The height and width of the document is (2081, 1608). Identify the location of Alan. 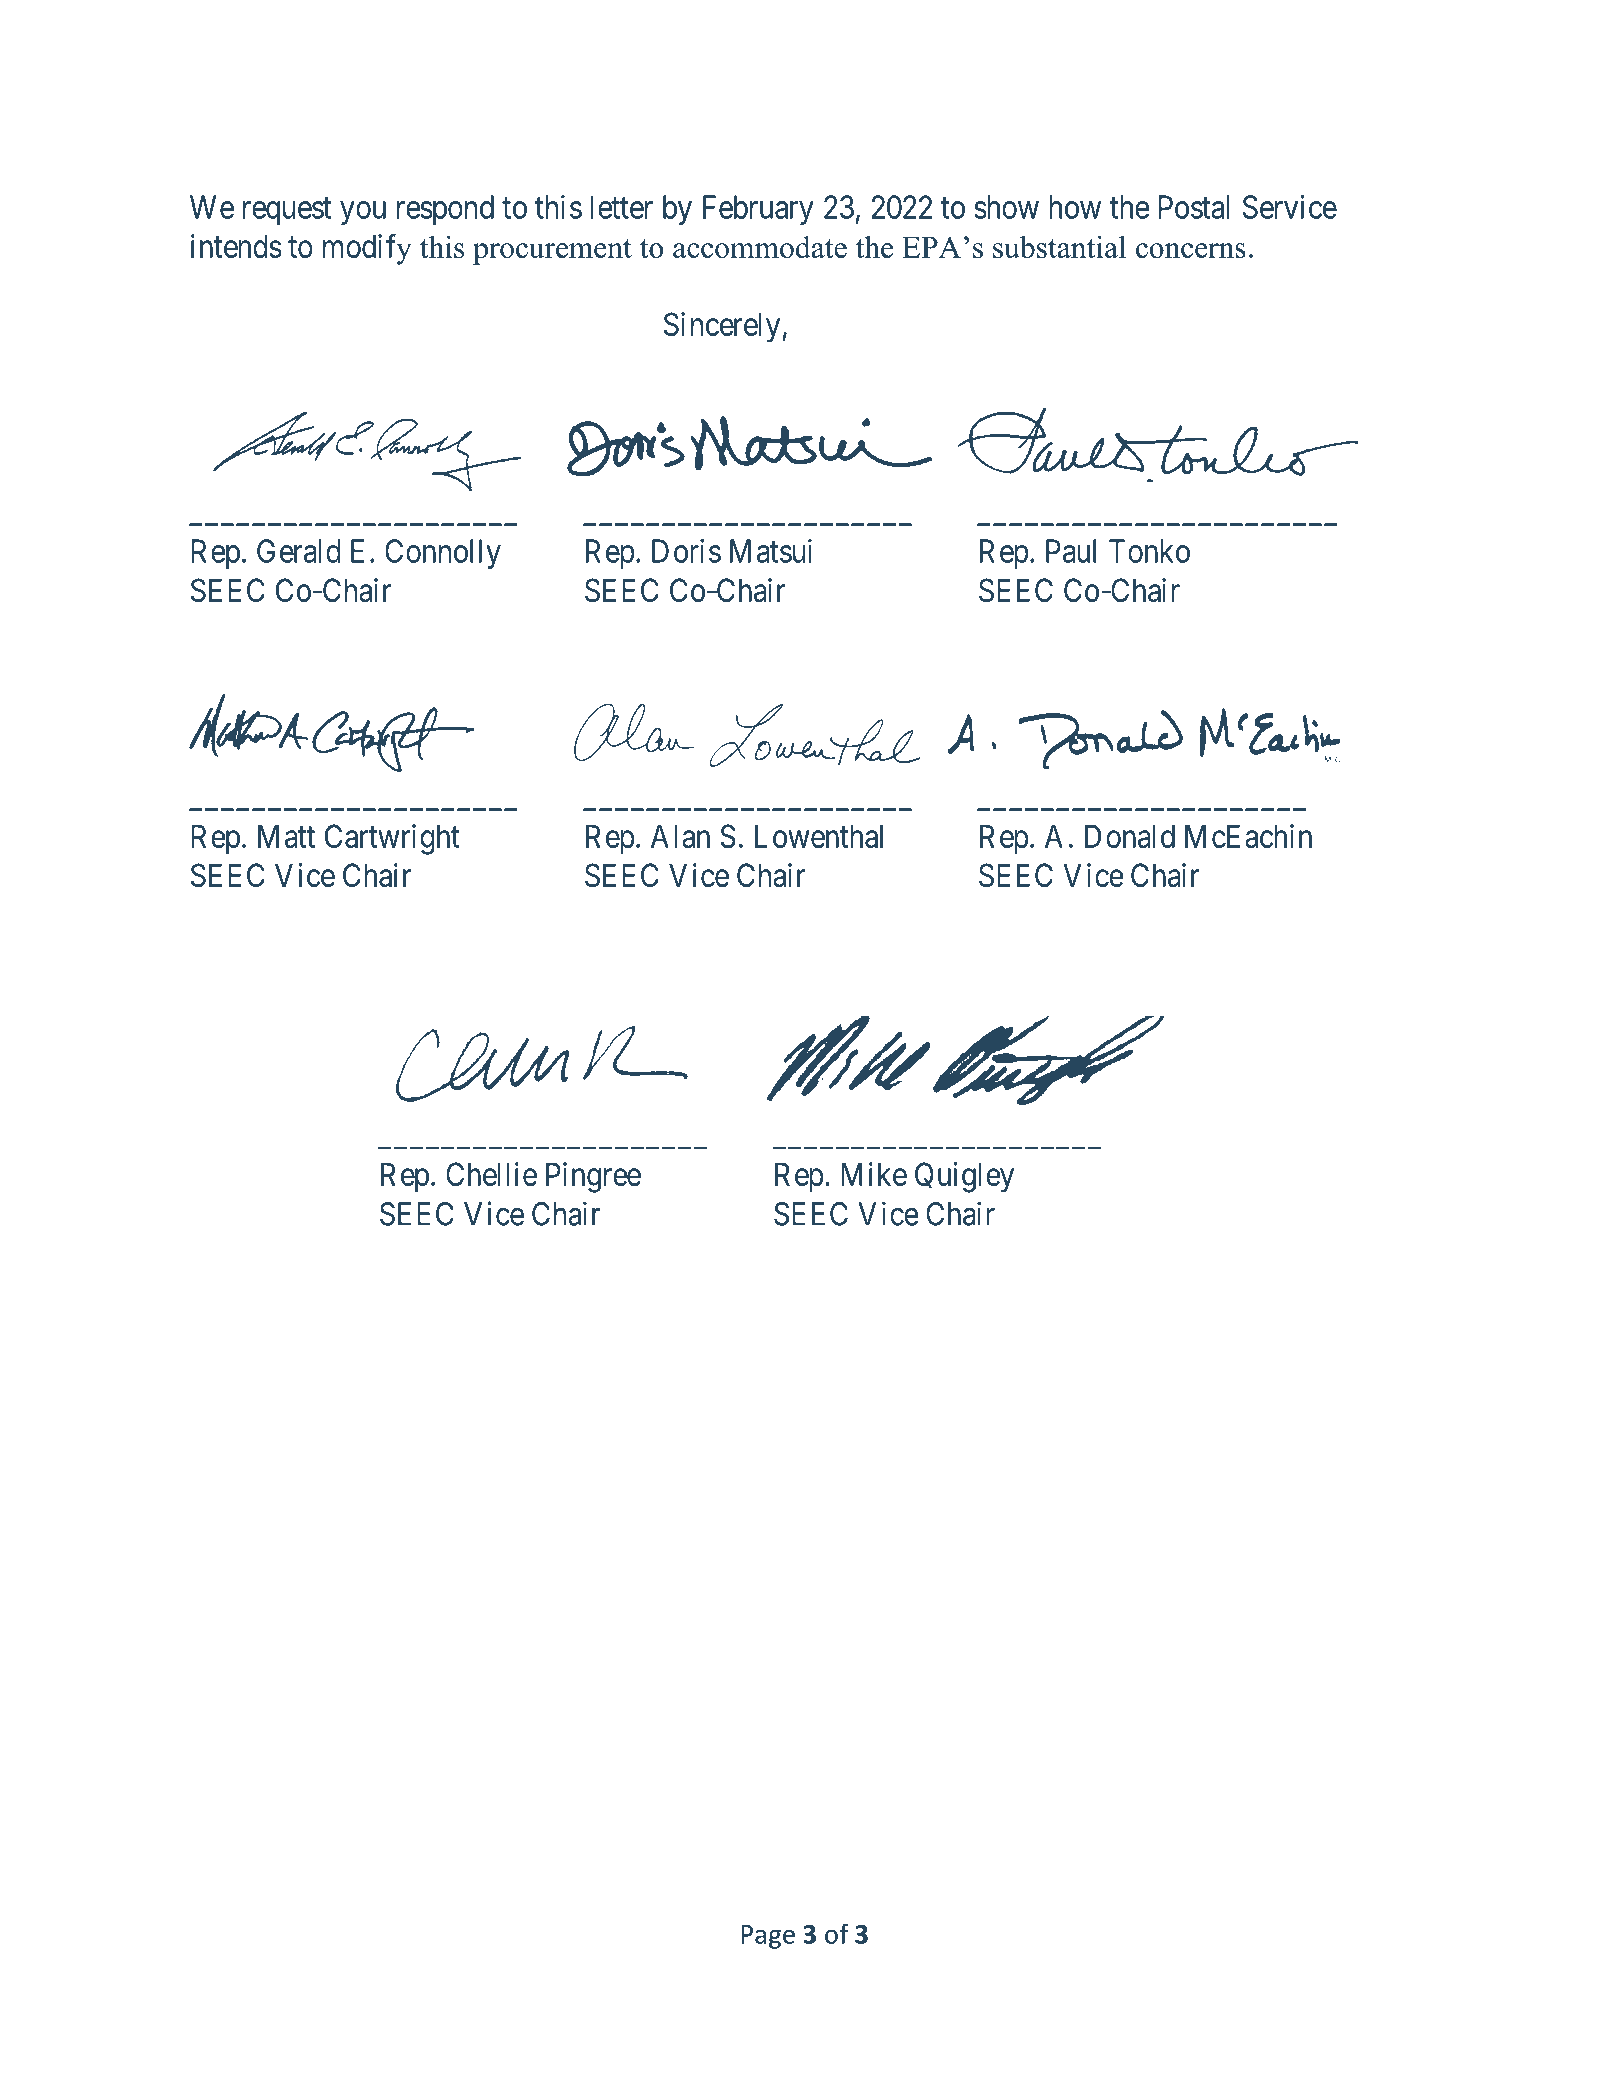
(680, 836).
